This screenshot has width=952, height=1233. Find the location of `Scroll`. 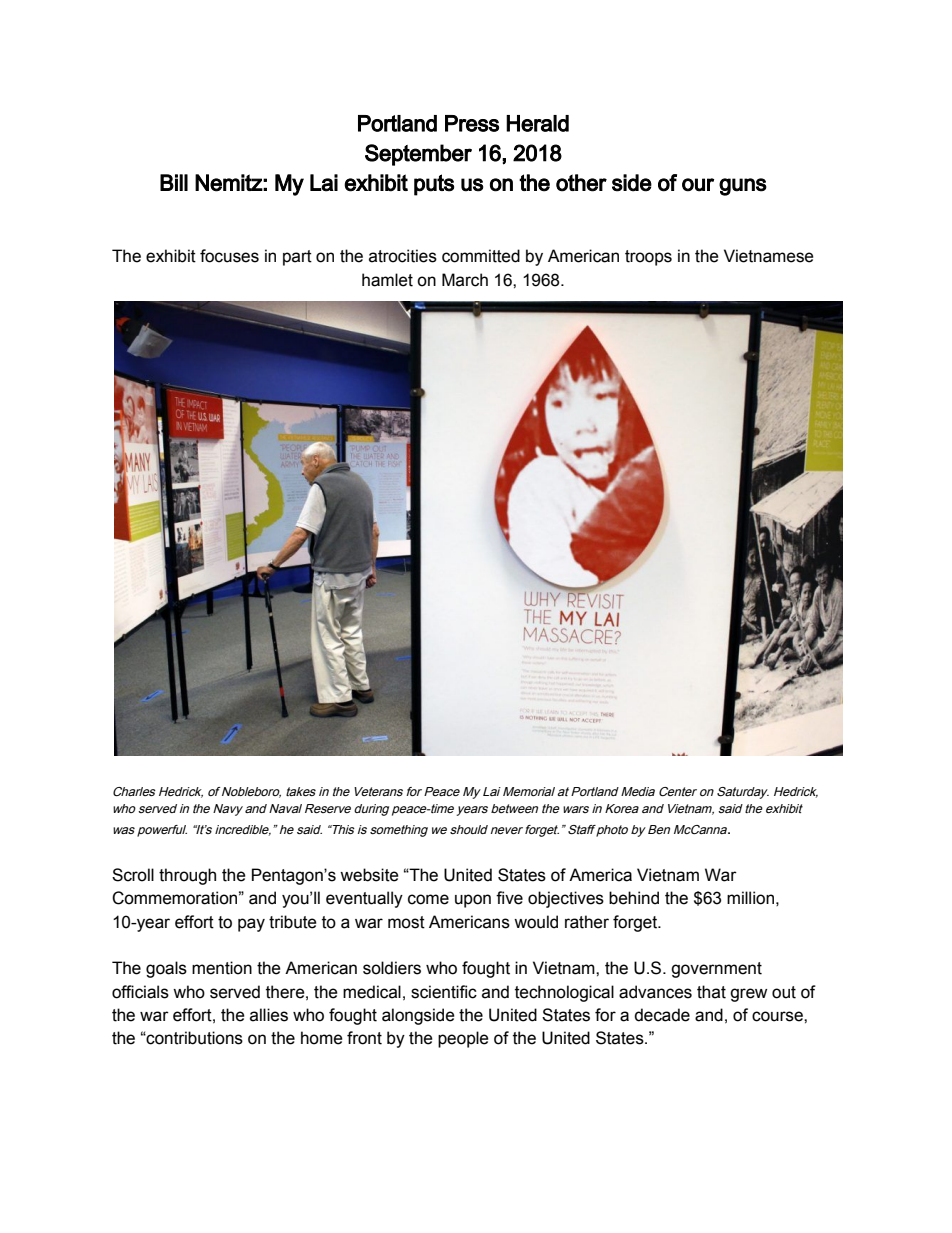

Scroll is located at coordinates (133, 875).
